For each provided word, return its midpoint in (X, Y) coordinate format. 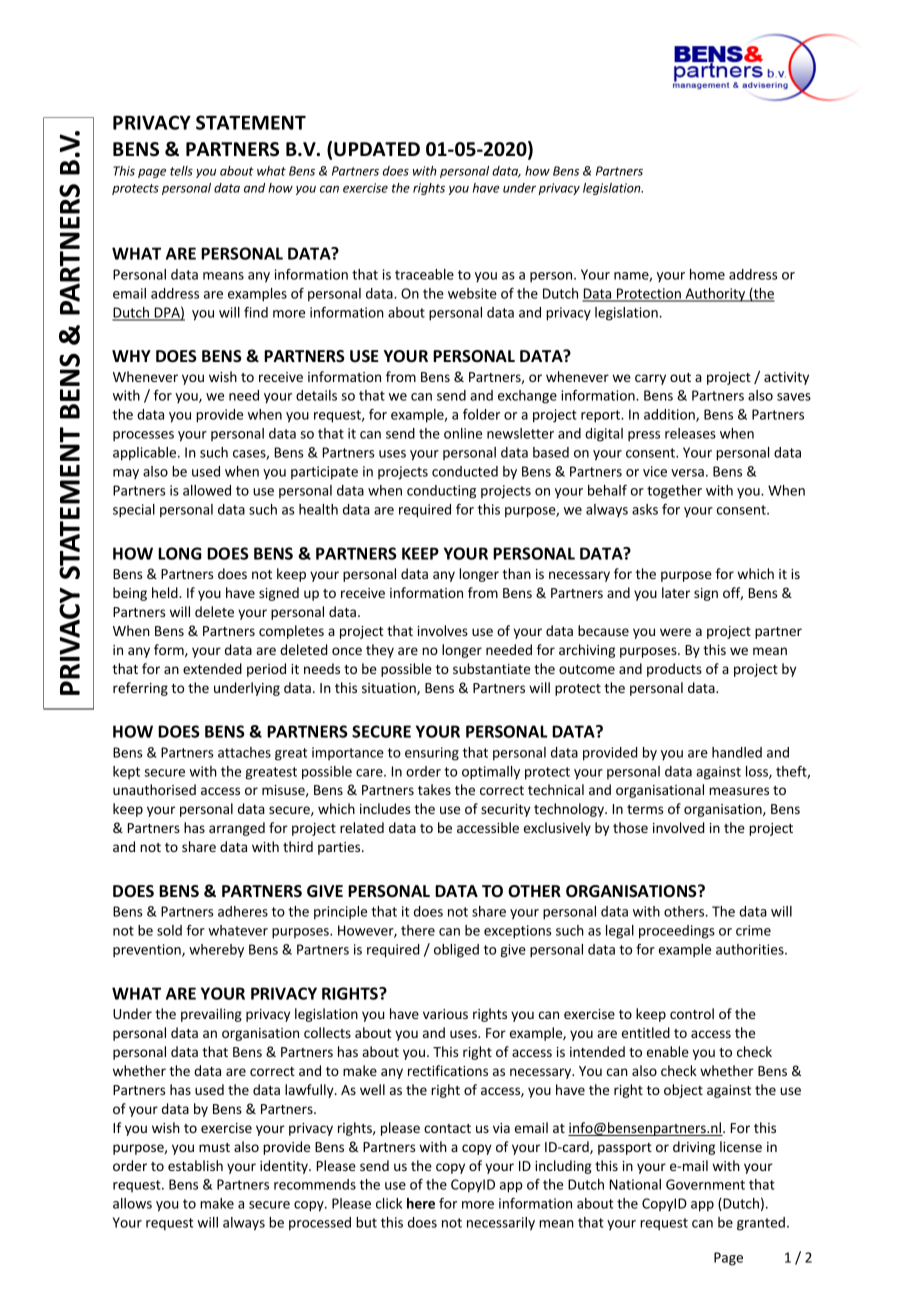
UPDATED (377, 149)
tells (181, 171)
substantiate (491, 668)
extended (212, 668)
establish (195, 1165)
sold (169, 930)
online (463, 433)
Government (705, 1184)
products (674, 670)
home (707, 274)
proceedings (677, 932)
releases (690, 433)
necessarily (501, 1224)
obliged (456, 951)
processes (143, 436)
